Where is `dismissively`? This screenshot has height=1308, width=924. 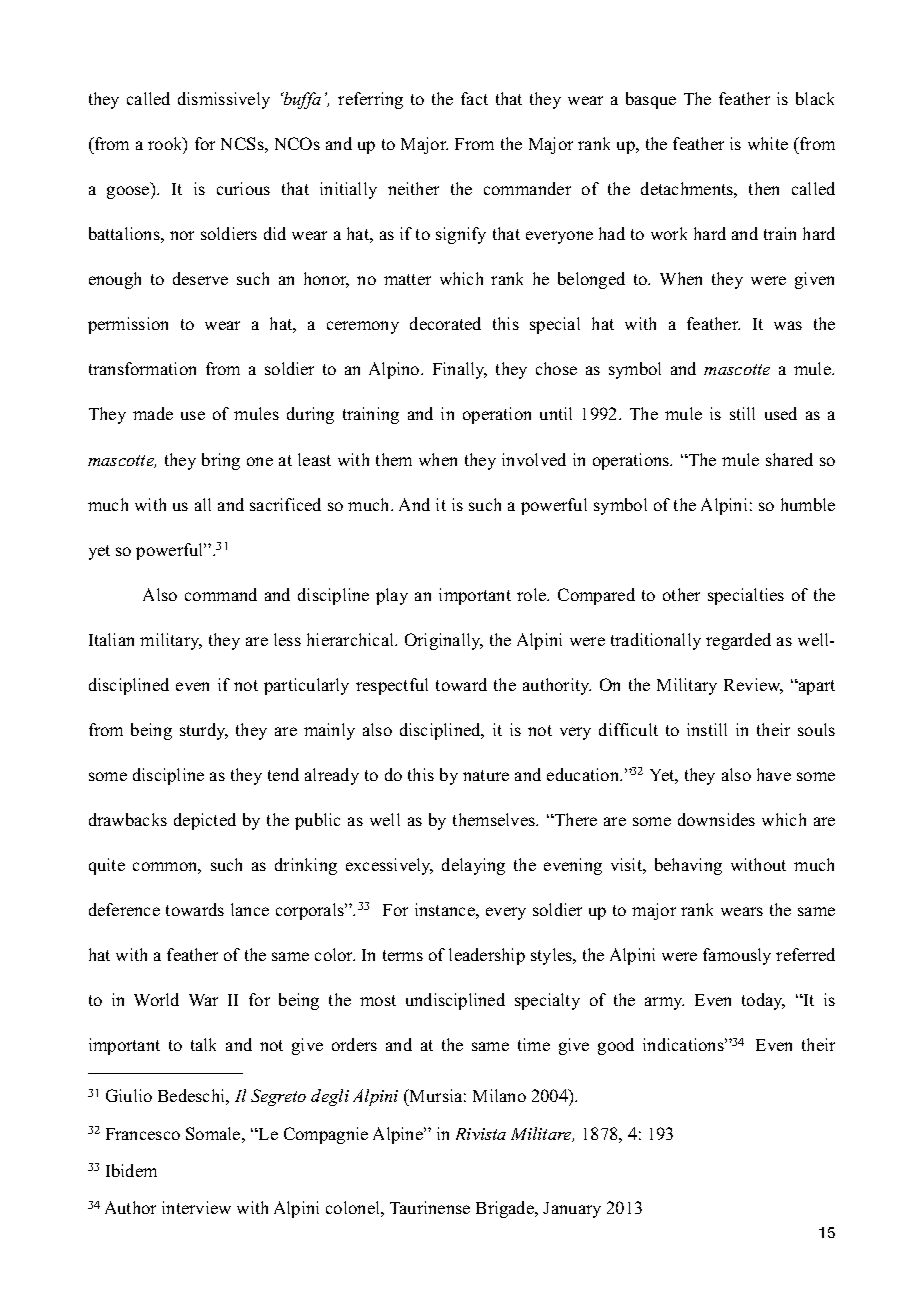 dismissively is located at coordinates (224, 100).
